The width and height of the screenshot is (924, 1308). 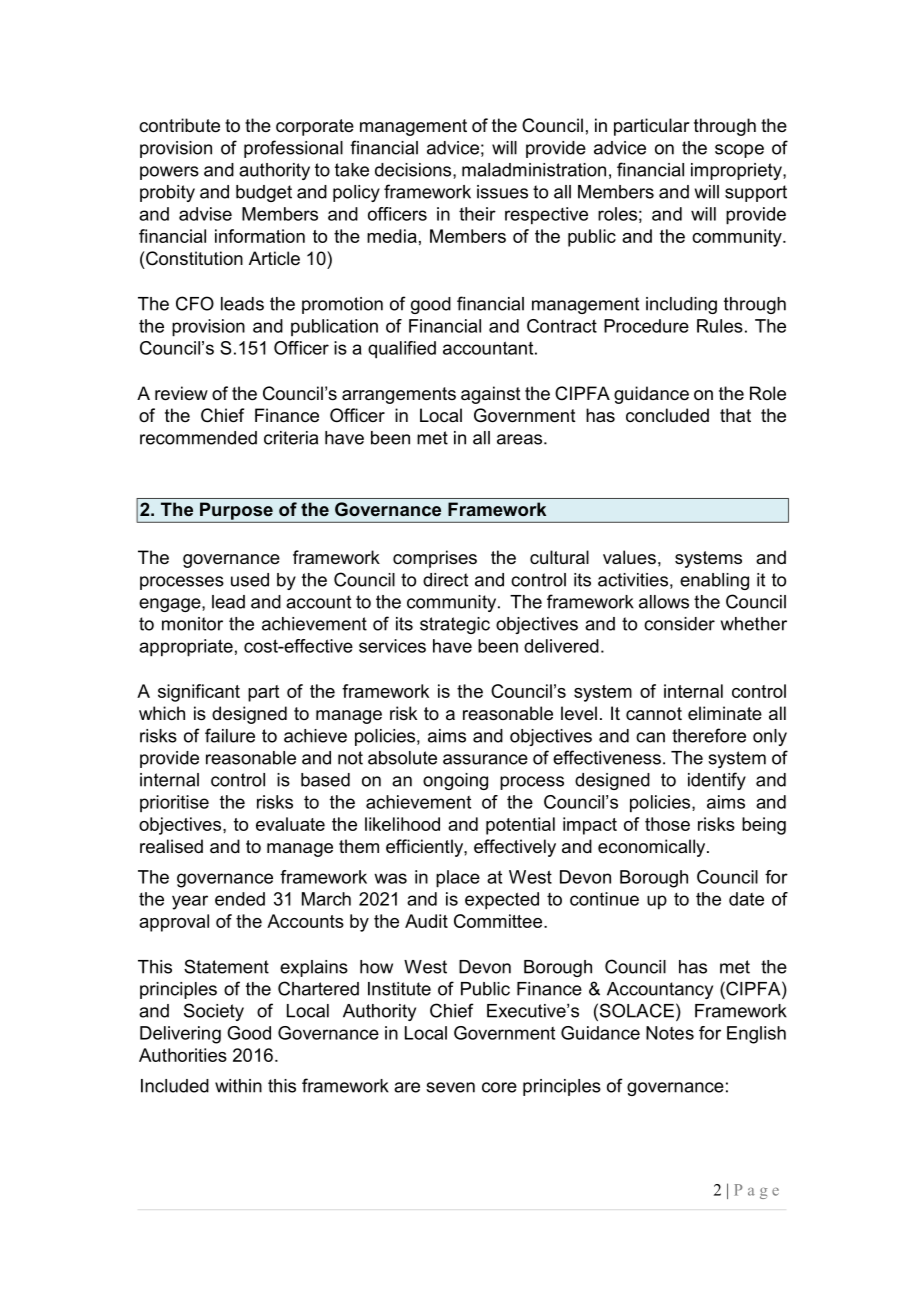 I want to click on issues, so click(x=502, y=192).
